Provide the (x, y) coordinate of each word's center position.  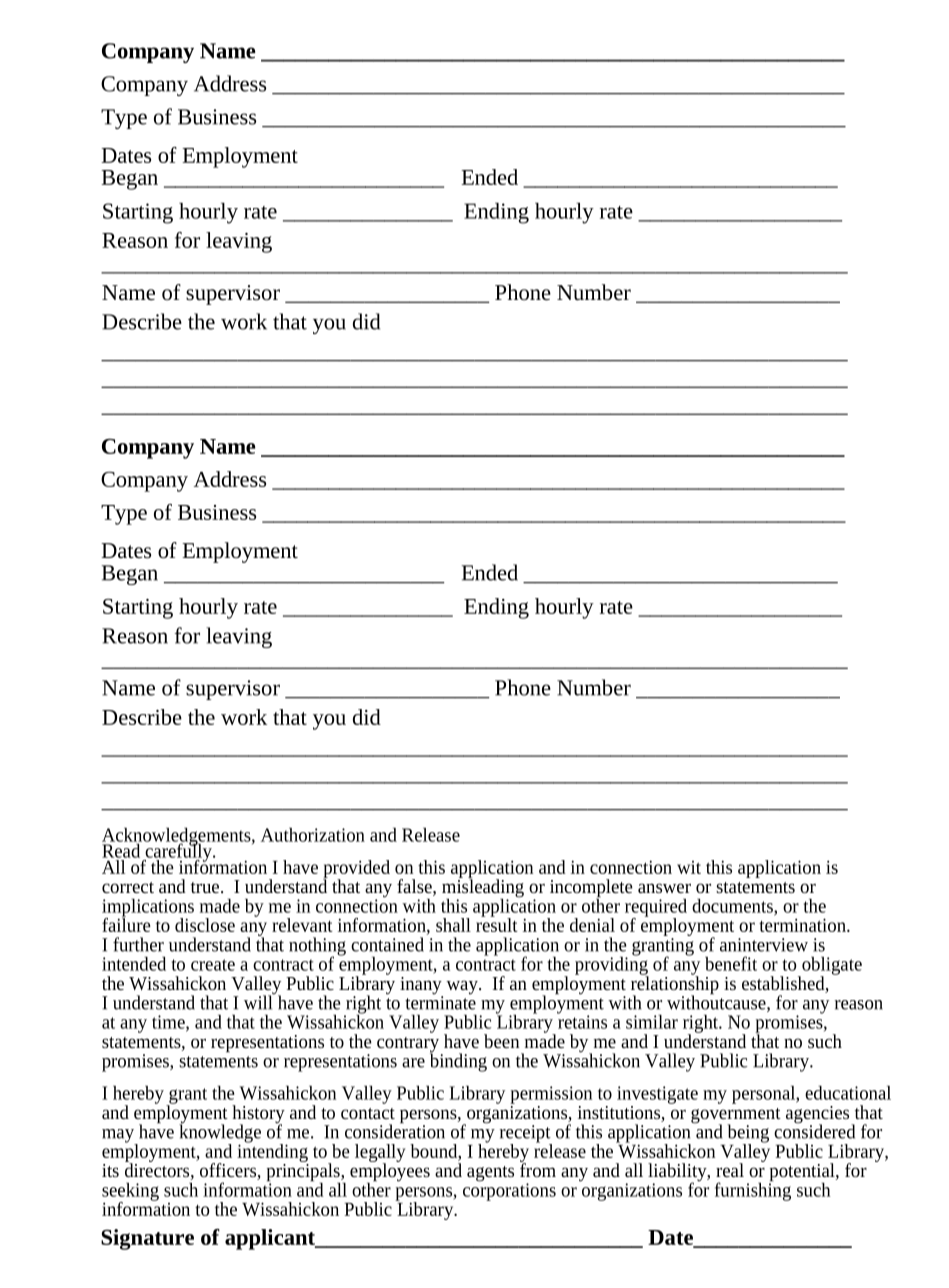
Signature (147, 1239)
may (119, 1137)
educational (848, 1093)
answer (664, 888)
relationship (675, 985)
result (497, 923)
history (258, 1115)
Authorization (313, 835)
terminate (440, 1002)
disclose (205, 925)
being (748, 1134)
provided (356, 870)
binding (458, 1061)
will (259, 1001)
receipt (526, 1135)
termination (803, 925)
